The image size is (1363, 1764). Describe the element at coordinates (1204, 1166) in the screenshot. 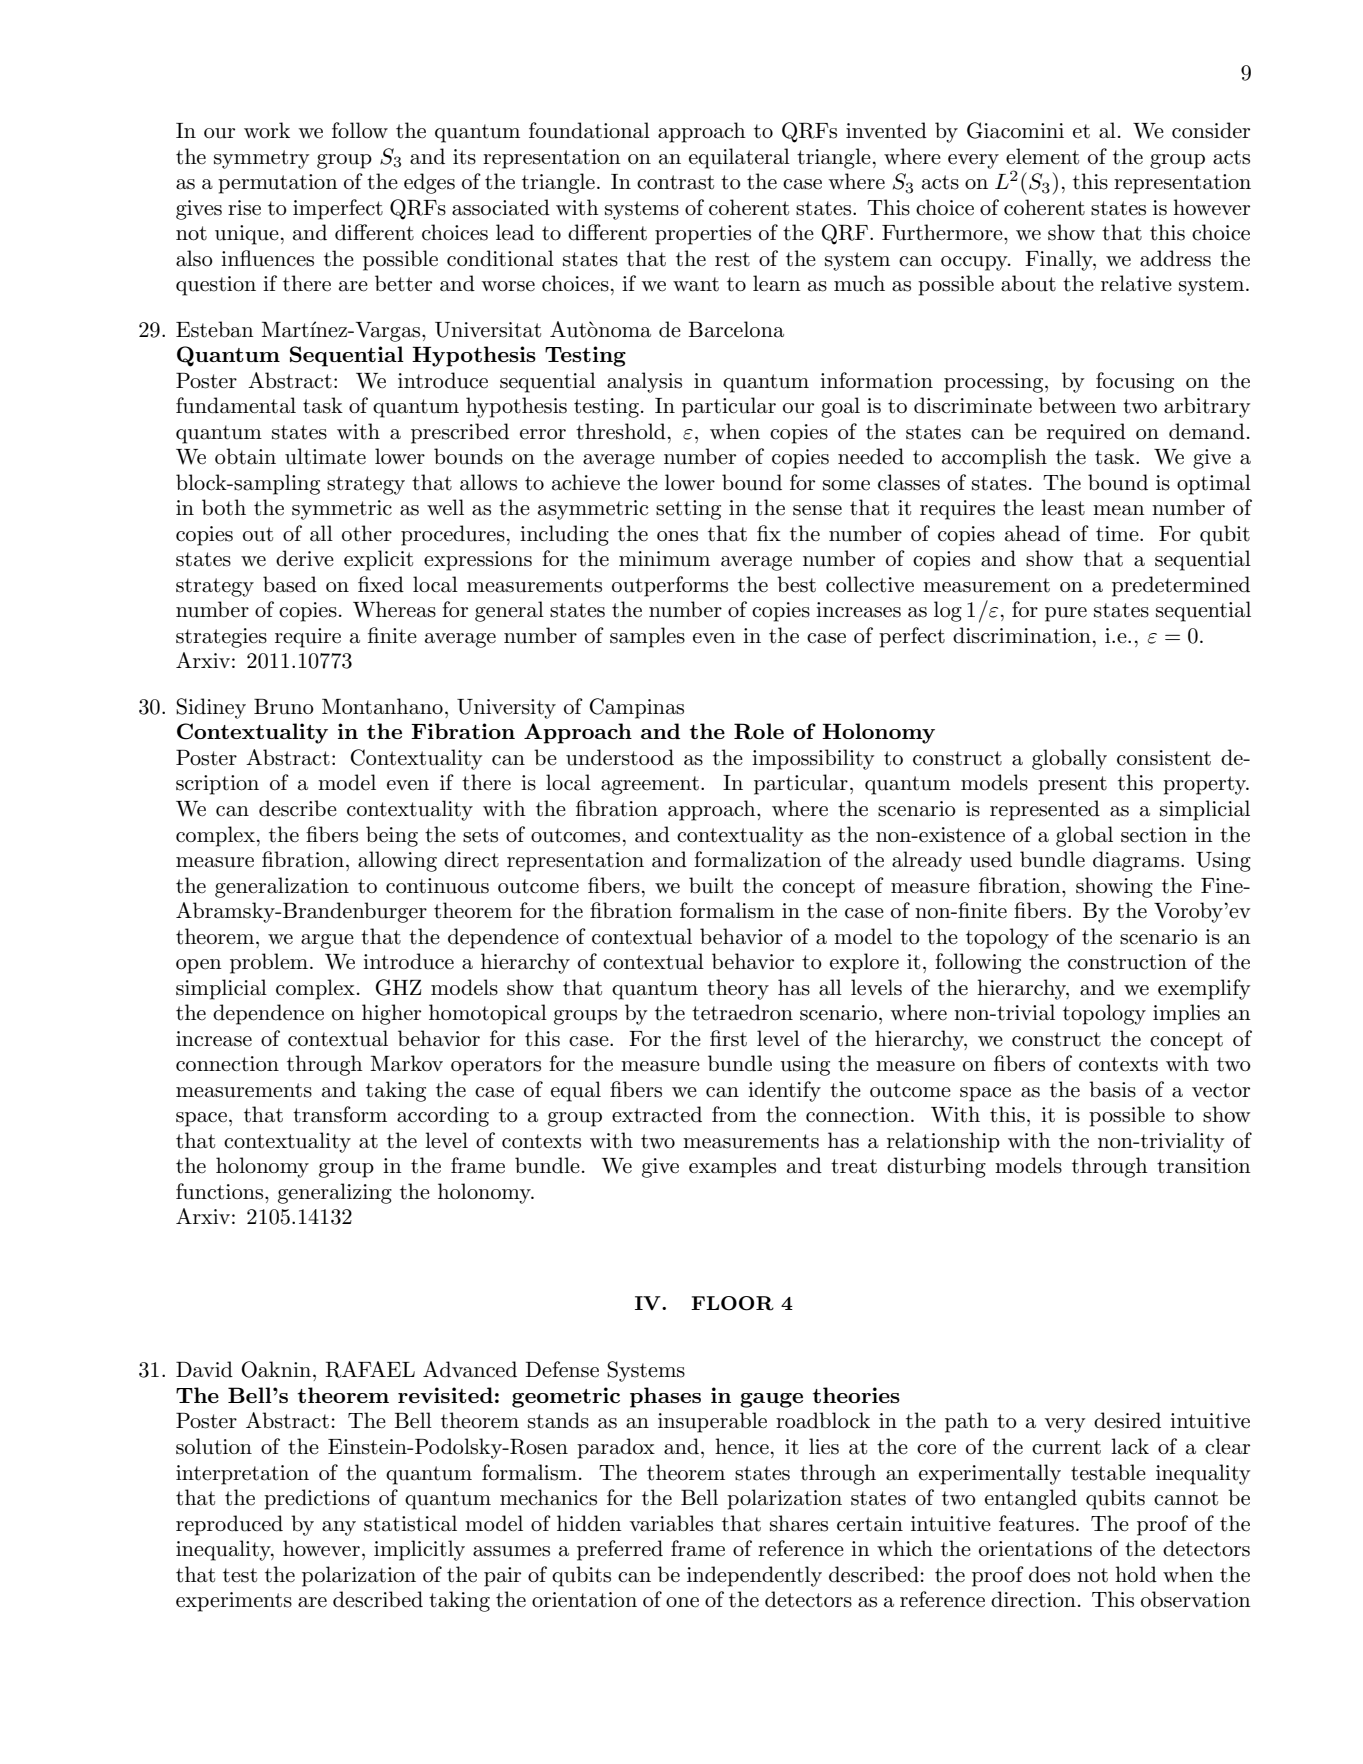

I see `transition` at that location.
